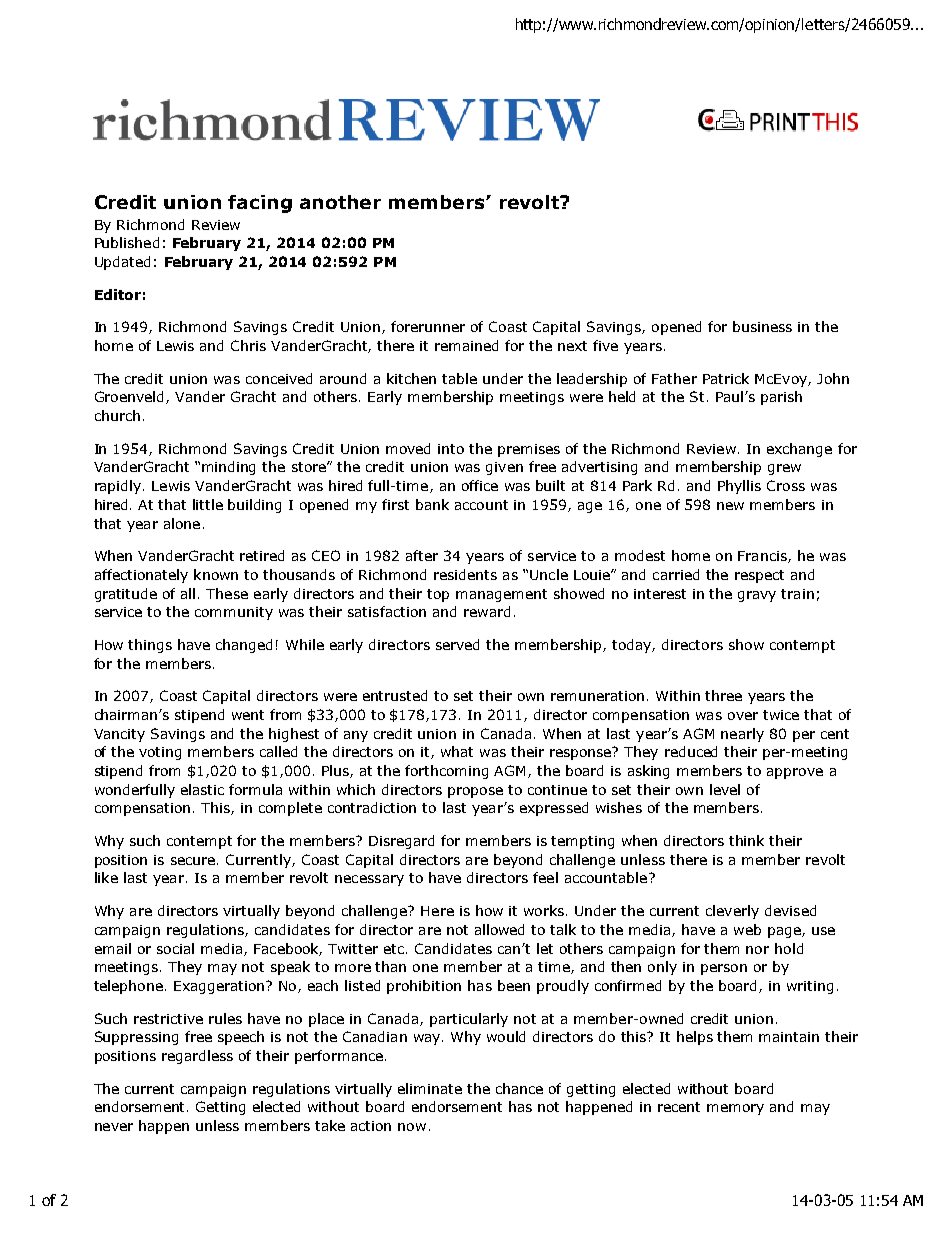 The width and height of the screenshot is (952, 1233). Describe the element at coordinates (197, 1057) in the screenshot. I see `regardless` at that location.
